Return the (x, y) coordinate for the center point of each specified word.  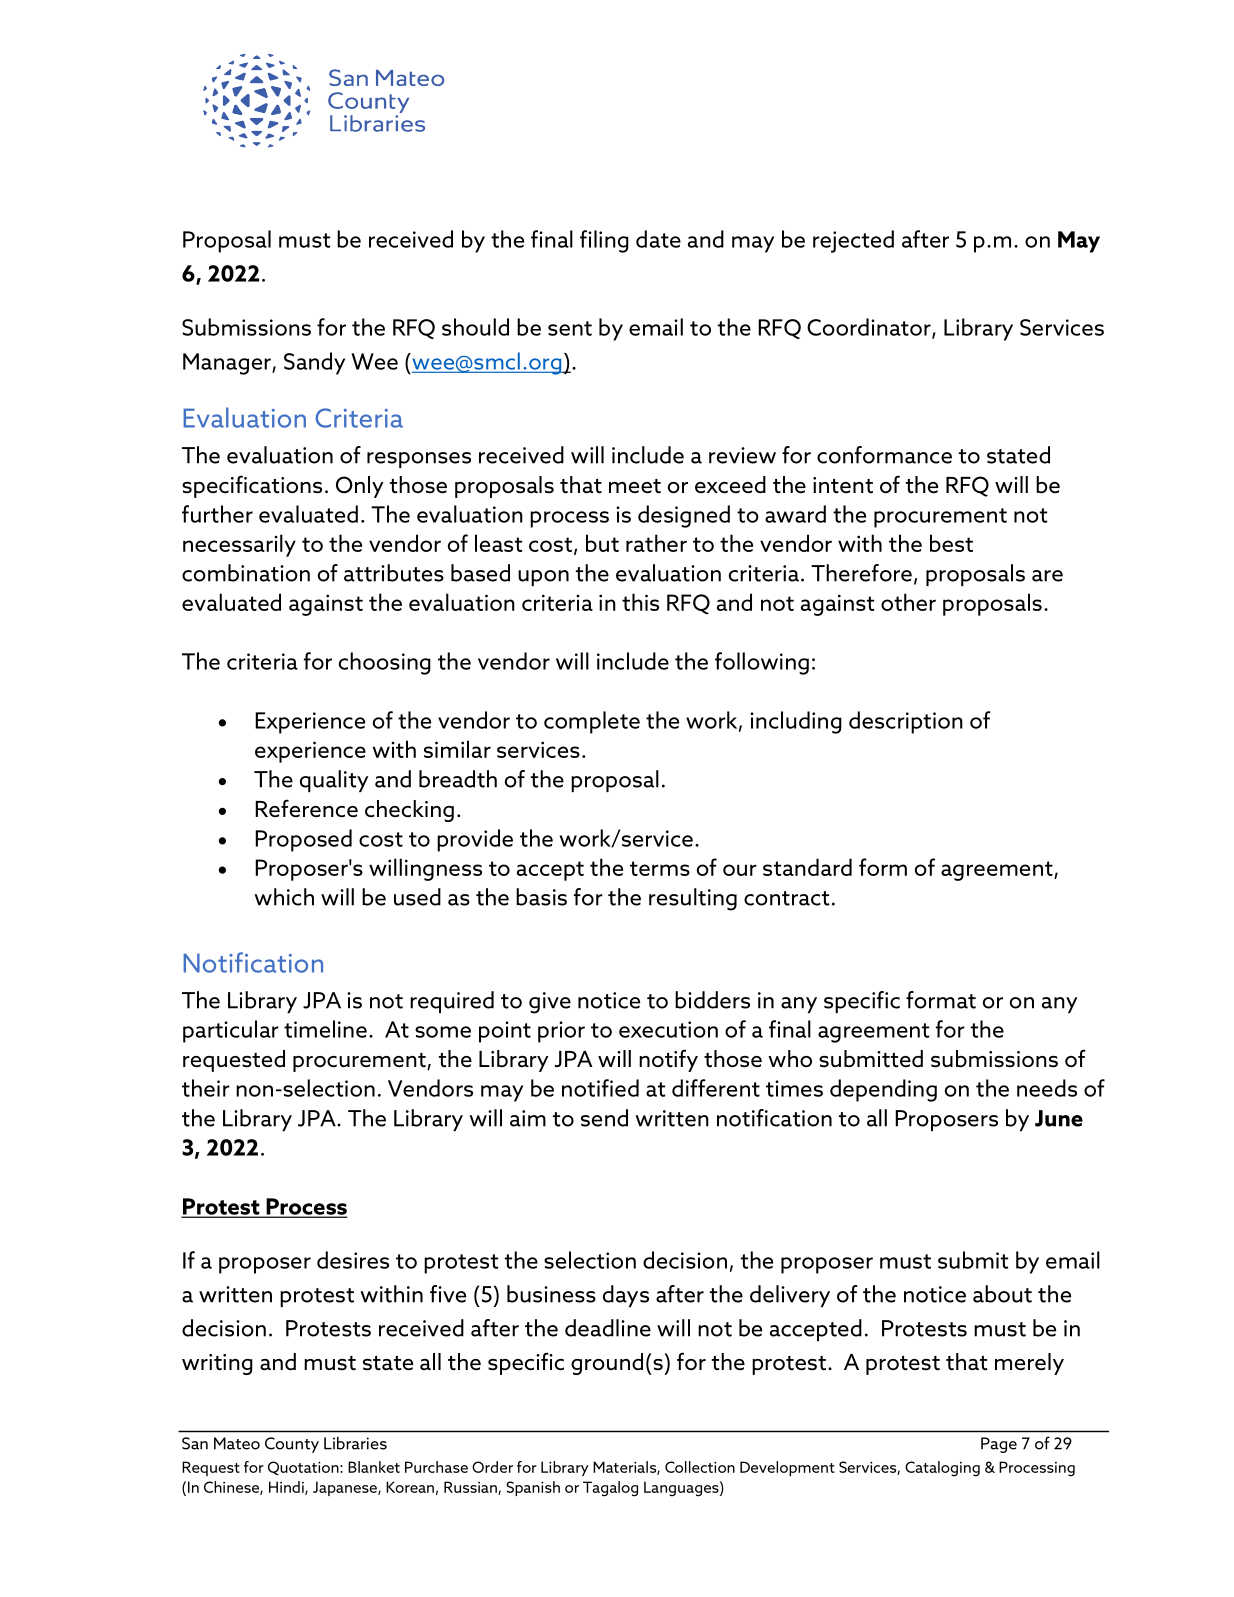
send (604, 1118)
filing (604, 241)
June (1059, 1118)
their (206, 1088)
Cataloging (942, 1469)
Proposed (303, 840)
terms (660, 868)
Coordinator (870, 328)
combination (246, 573)
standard (807, 867)
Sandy (314, 363)
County (292, 1445)
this (640, 602)
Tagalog (610, 1489)
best (951, 543)
